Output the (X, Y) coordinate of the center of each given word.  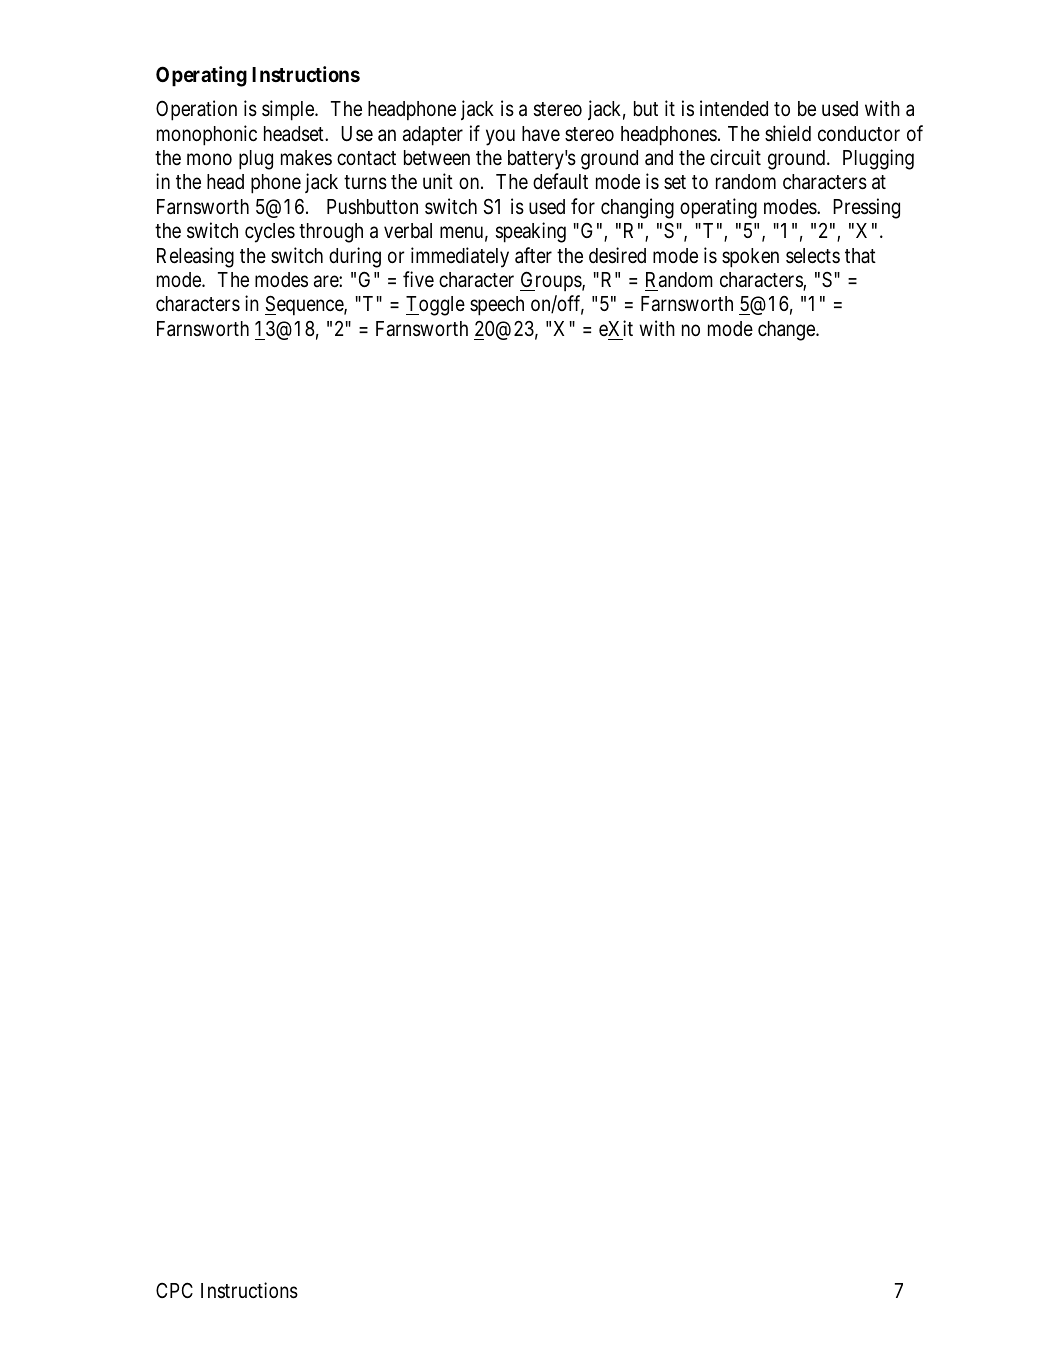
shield (788, 133)
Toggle (435, 306)
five (418, 279)
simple (289, 110)
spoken (750, 258)
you (500, 137)
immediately (460, 257)
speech (497, 306)
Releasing (195, 257)
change (787, 331)
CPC (174, 1290)
